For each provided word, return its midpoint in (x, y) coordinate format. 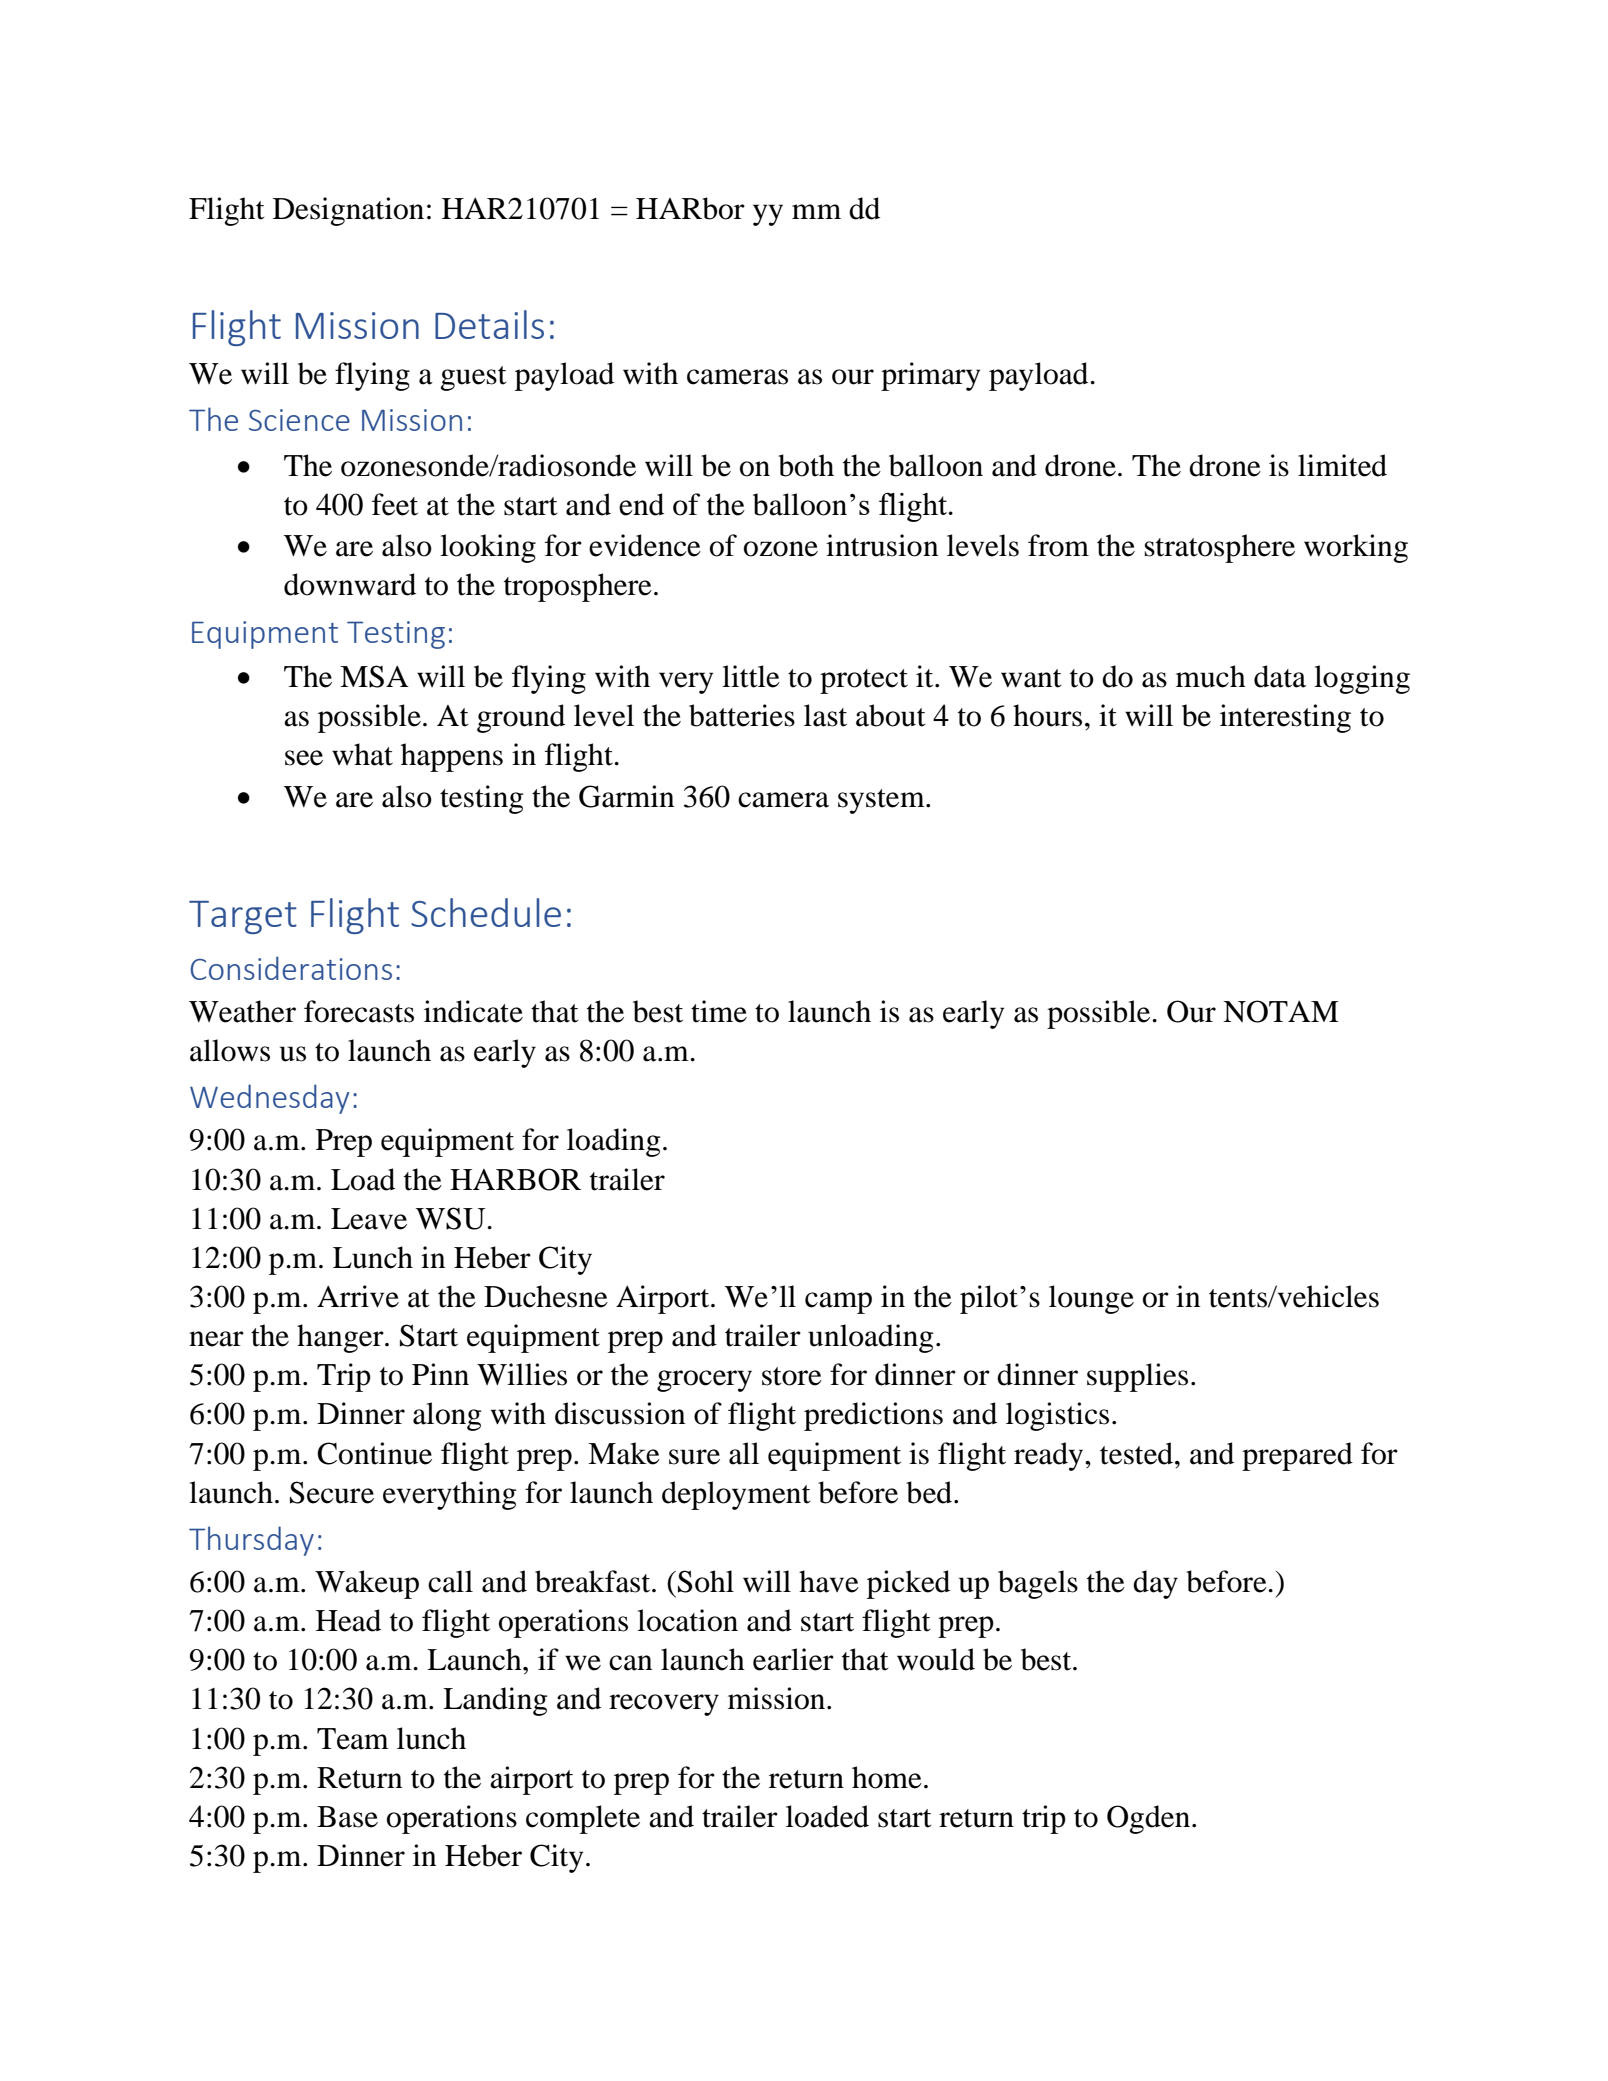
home (887, 1777)
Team (353, 1739)
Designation (348, 211)
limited (1342, 465)
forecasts (359, 1011)
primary (930, 376)
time (719, 1011)
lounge (1091, 1299)
